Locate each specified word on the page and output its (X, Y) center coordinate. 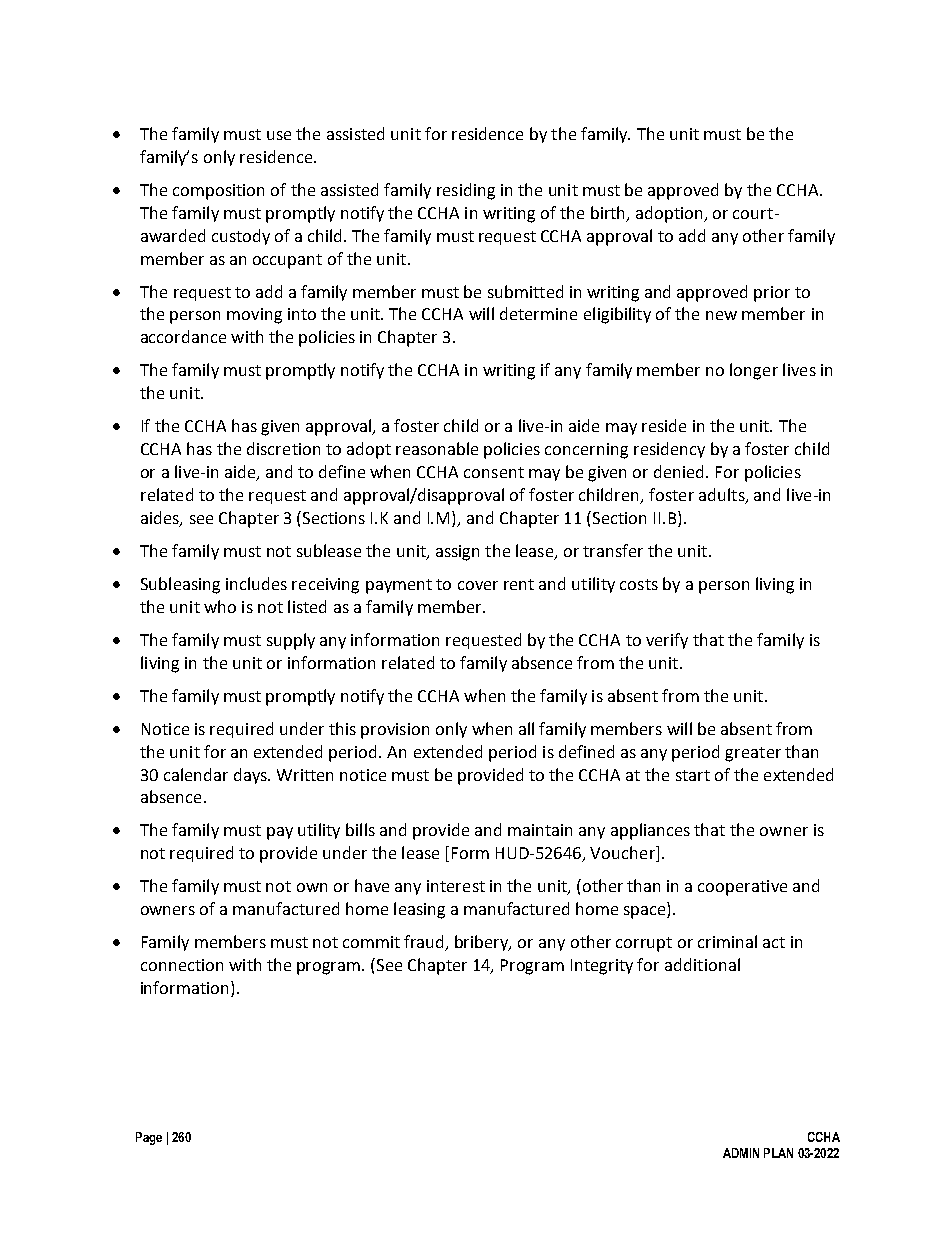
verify (667, 641)
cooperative (742, 888)
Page (149, 1138)
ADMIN (741, 1153)
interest (456, 886)
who (220, 606)
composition (218, 192)
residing (466, 191)
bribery (483, 943)
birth (609, 214)
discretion (283, 448)
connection (182, 965)
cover (478, 585)
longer (754, 371)
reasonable (437, 448)
